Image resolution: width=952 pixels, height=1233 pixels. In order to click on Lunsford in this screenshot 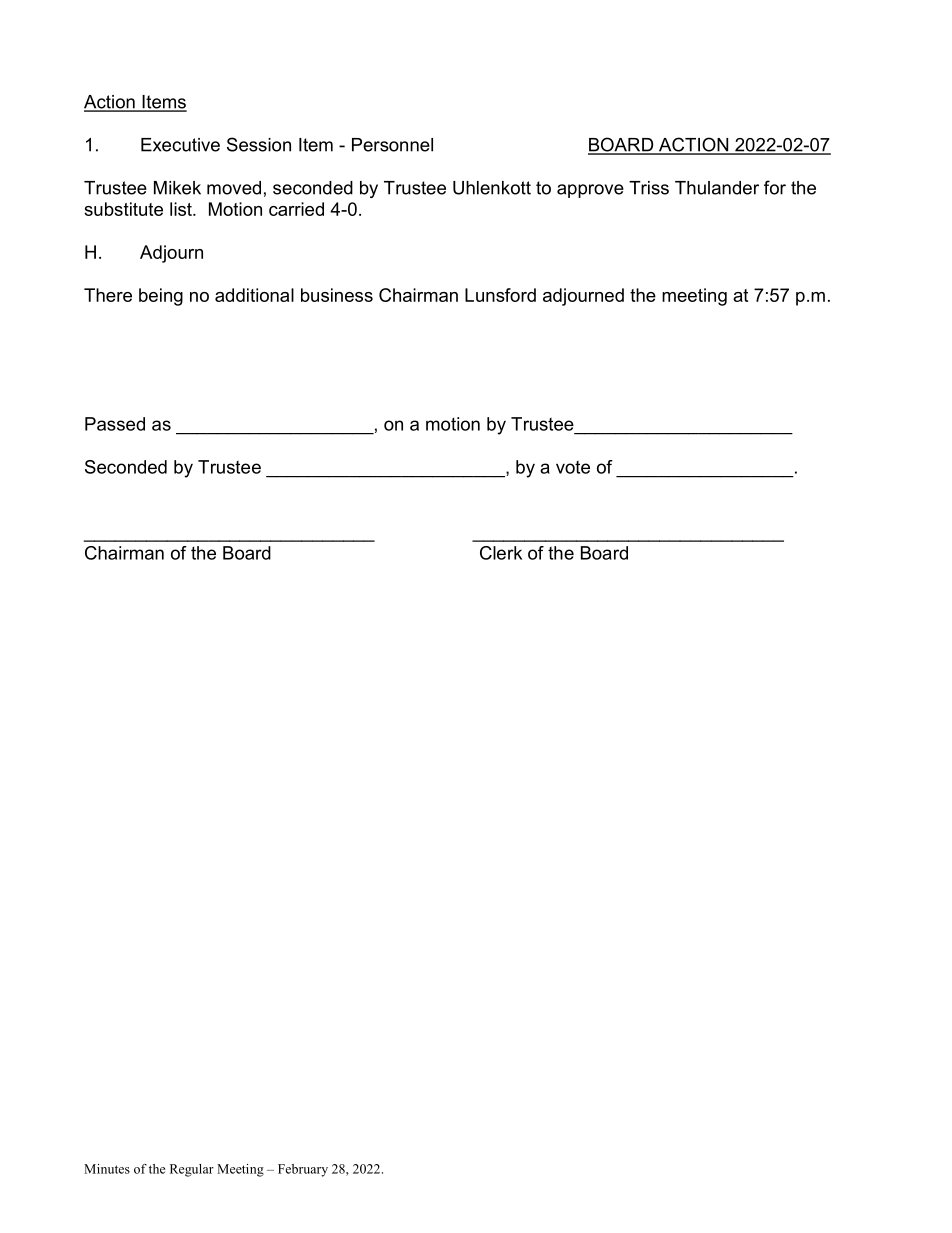, I will do `click(500, 295)`.
